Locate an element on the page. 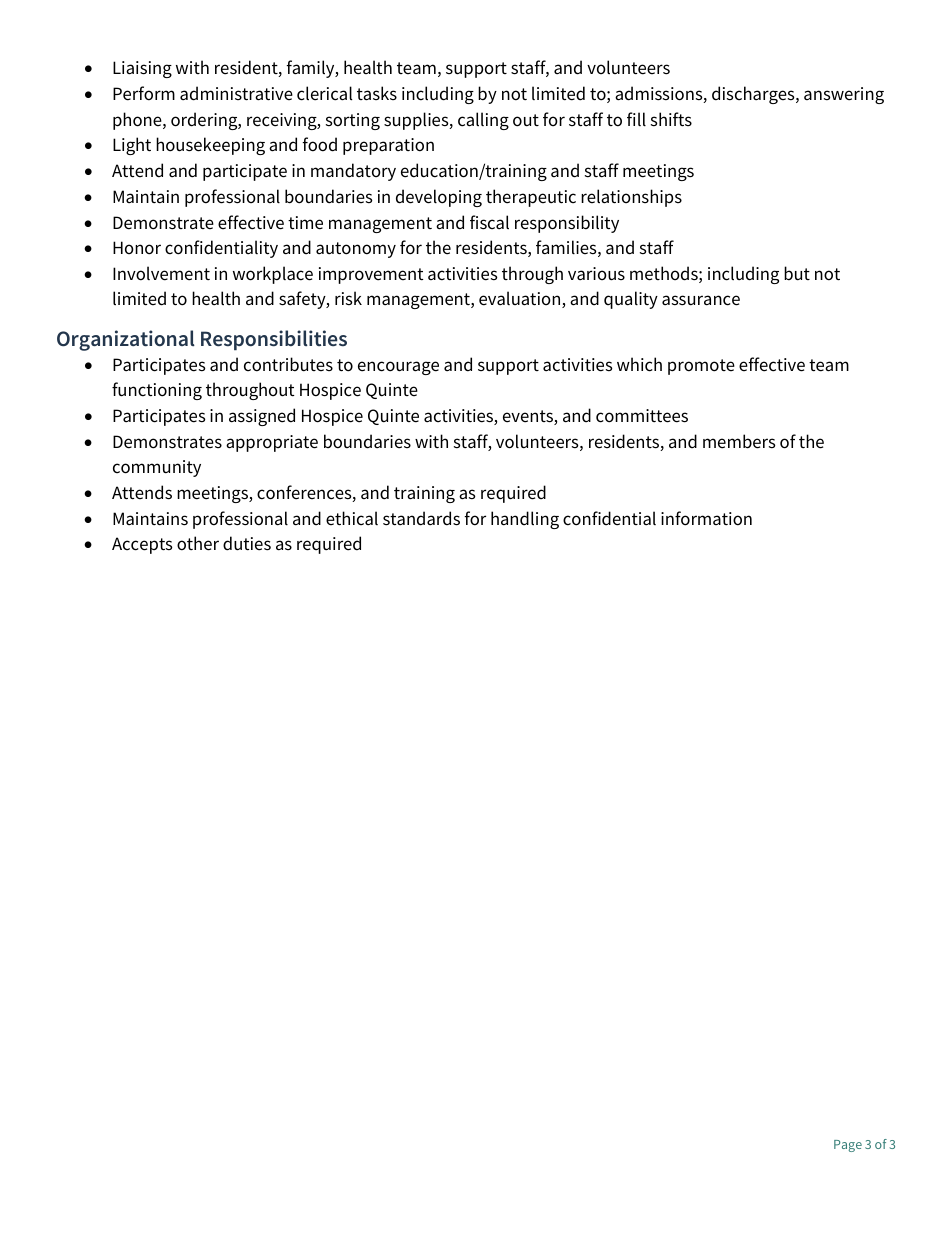  discharges is located at coordinates (754, 95).
